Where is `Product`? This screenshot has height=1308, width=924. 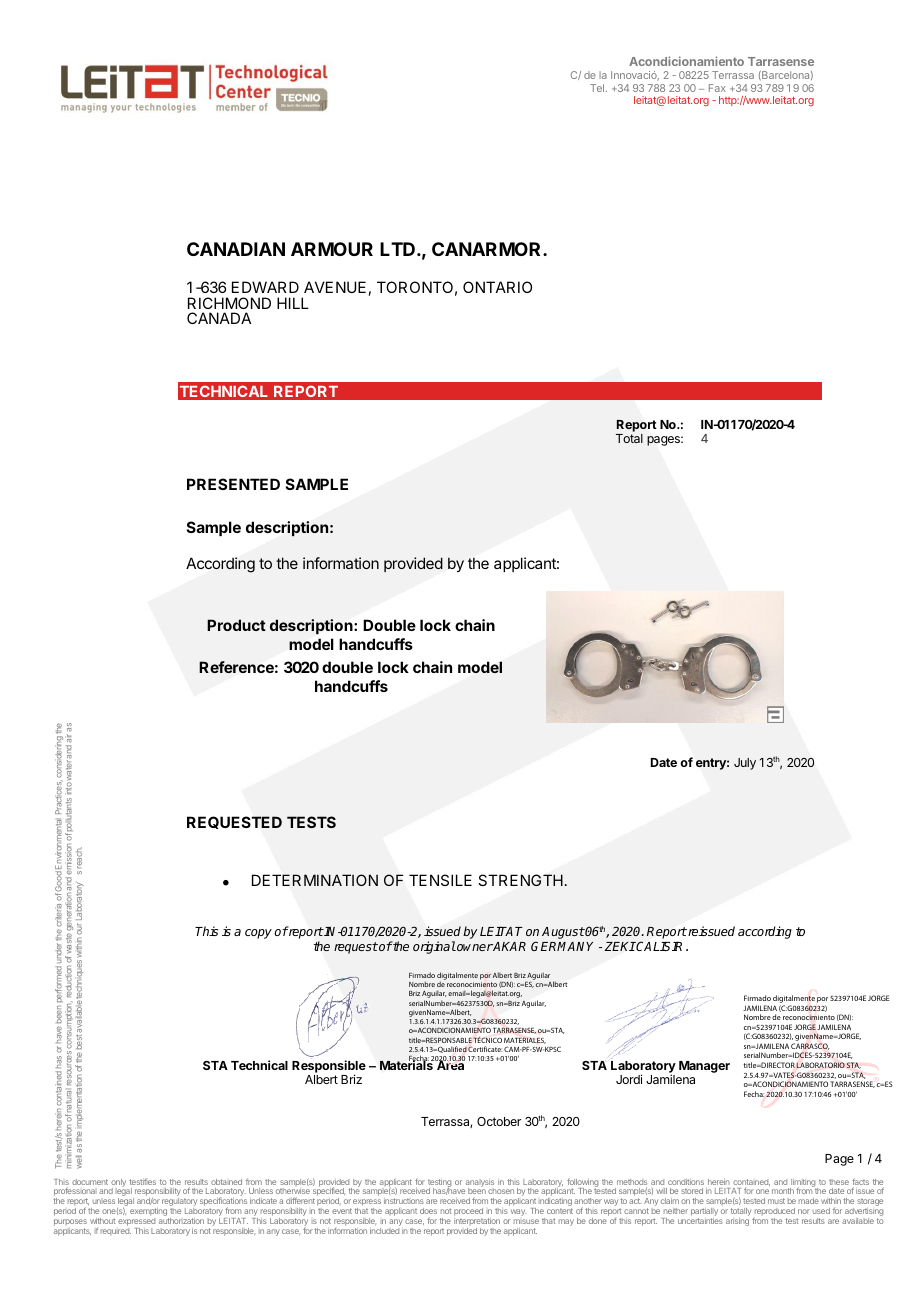
Product is located at coordinates (236, 625).
